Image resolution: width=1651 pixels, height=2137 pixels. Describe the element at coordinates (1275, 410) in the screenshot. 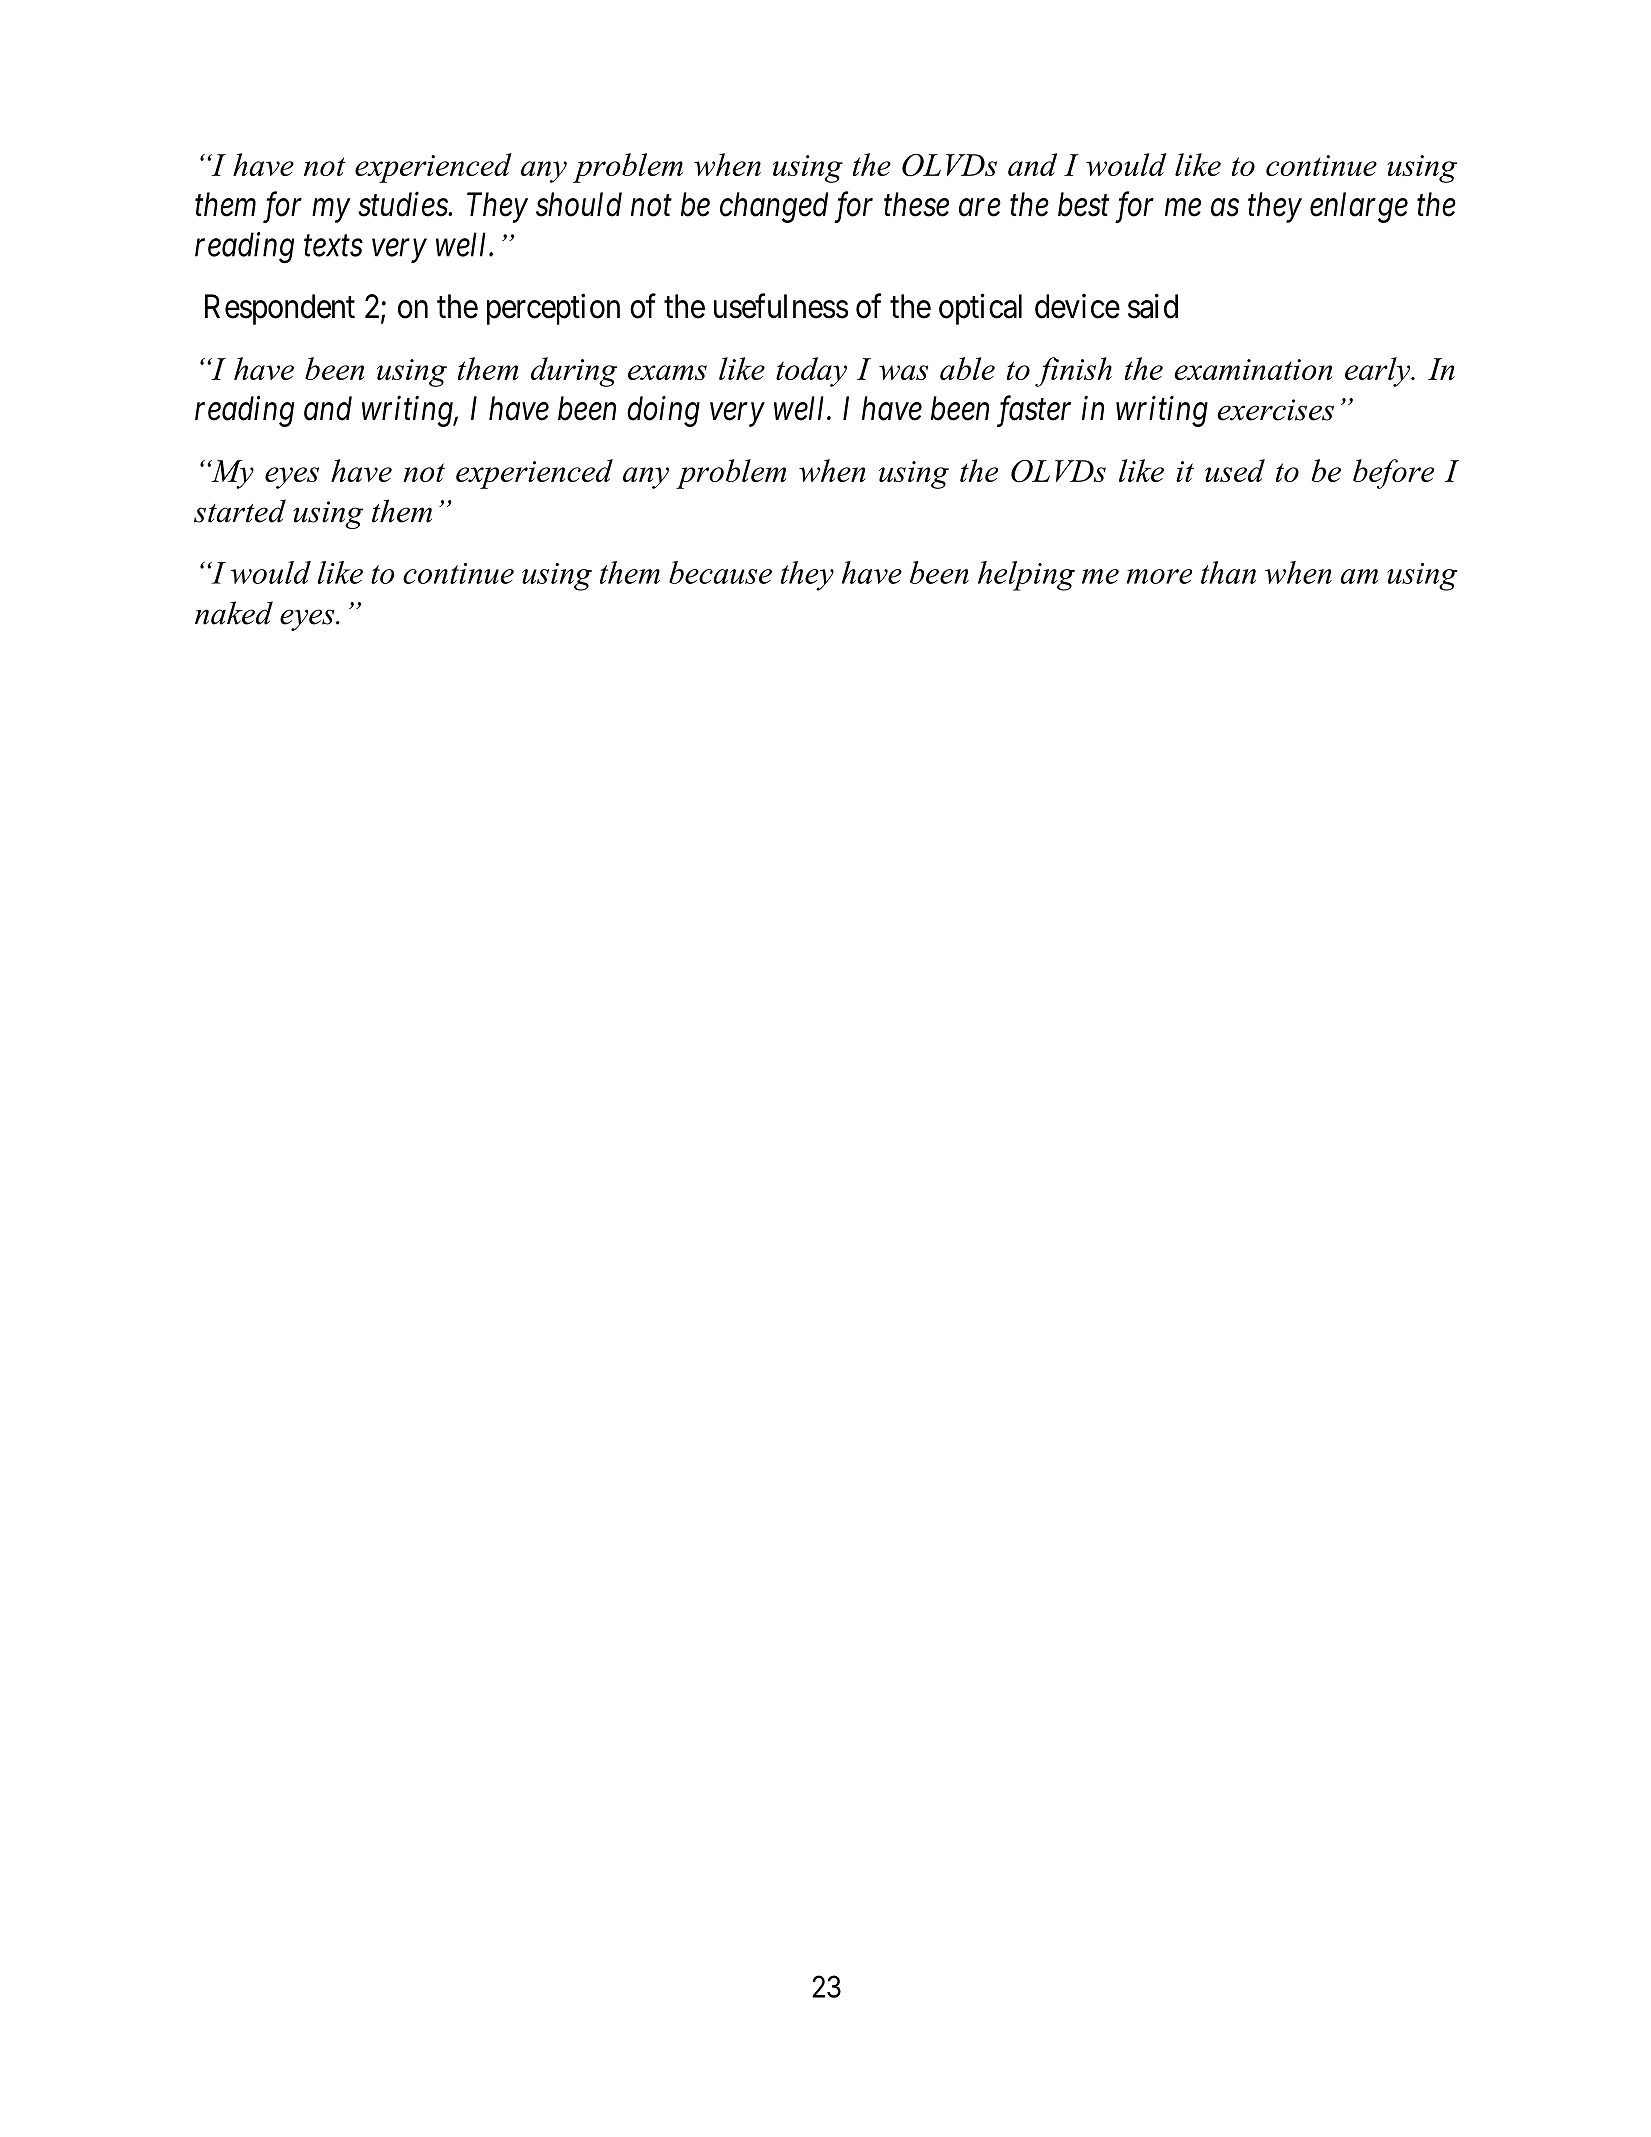

I see `exercises` at that location.
